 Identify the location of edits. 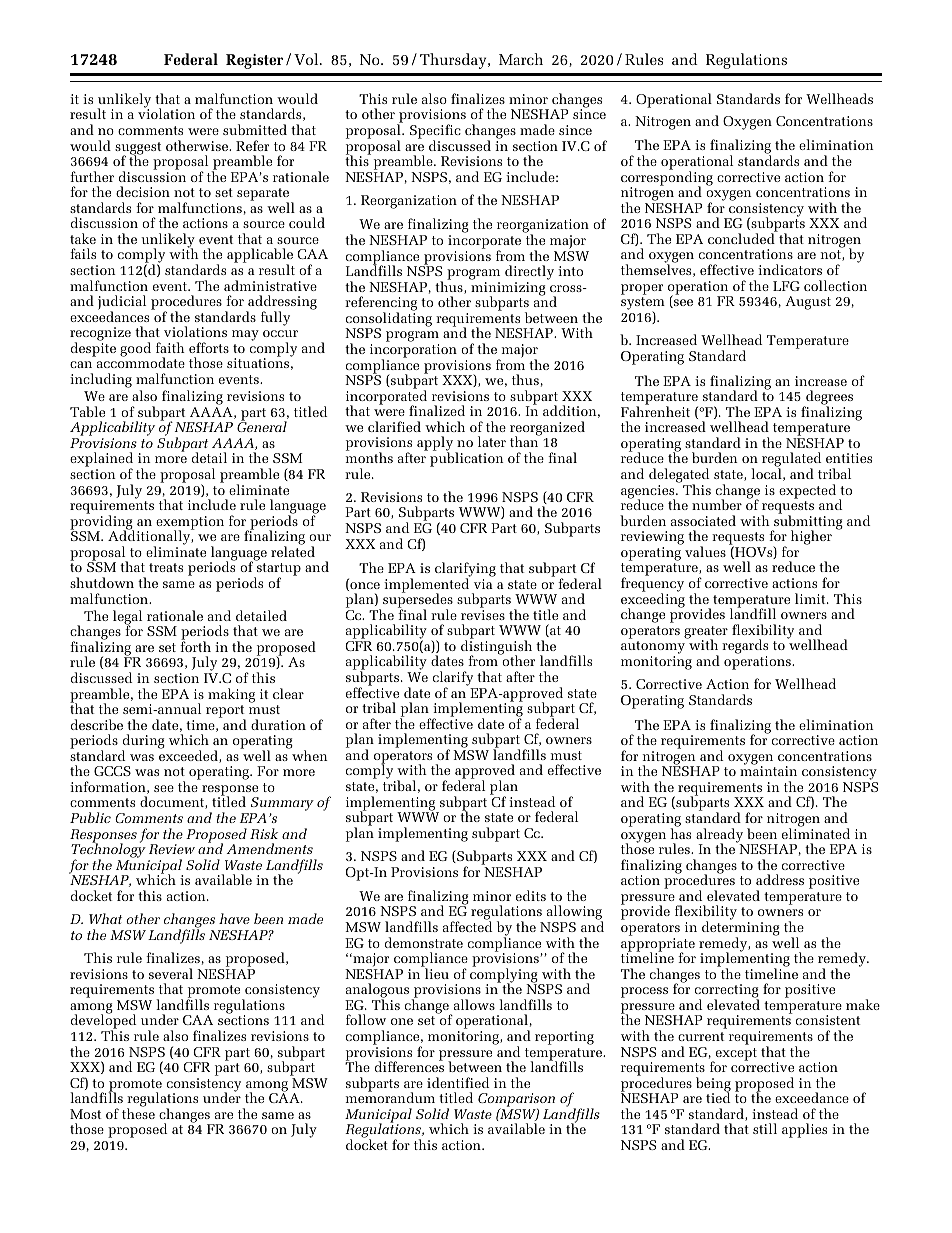
(531, 895).
